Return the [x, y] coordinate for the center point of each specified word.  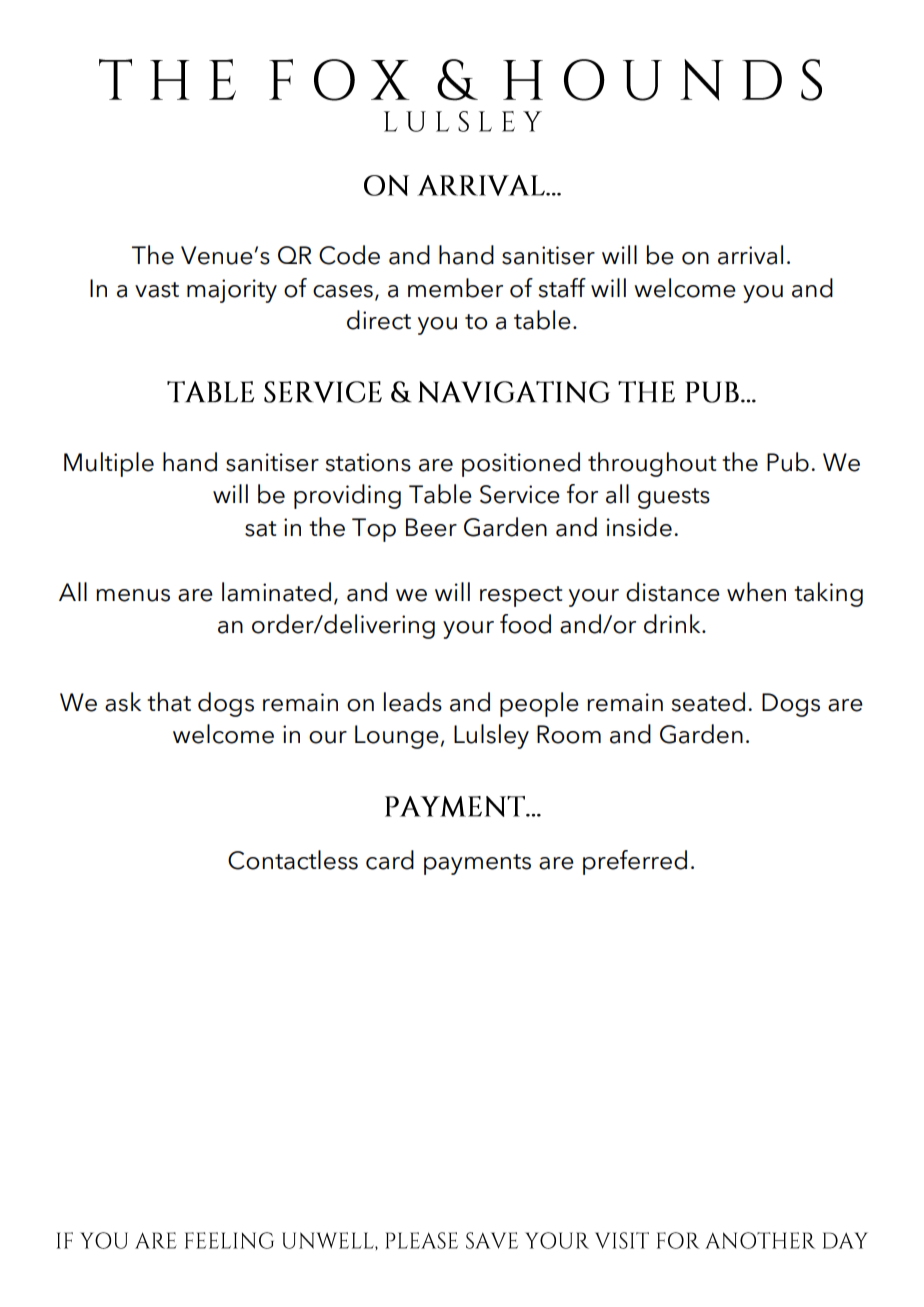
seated [708, 702]
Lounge [397, 737]
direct [379, 320]
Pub [788, 462]
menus [133, 595]
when [756, 592]
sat [260, 529]
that [169, 702]
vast [157, 290]
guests [674, 498]
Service [520, 494]
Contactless [293, 860]
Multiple [109, 464]
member [455, 288]
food [525, 624]
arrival [750, 255]
